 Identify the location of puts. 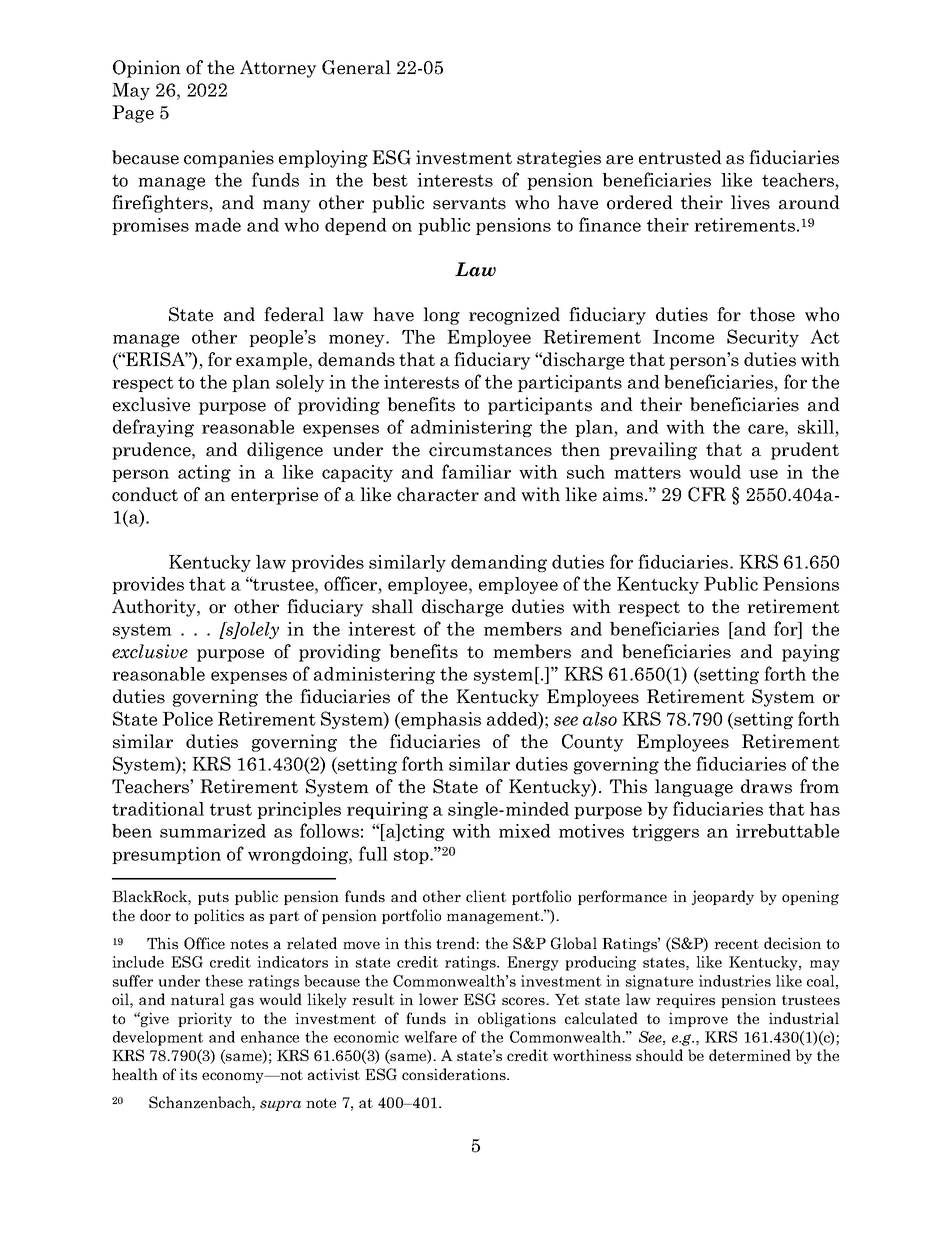
(213, 898).
